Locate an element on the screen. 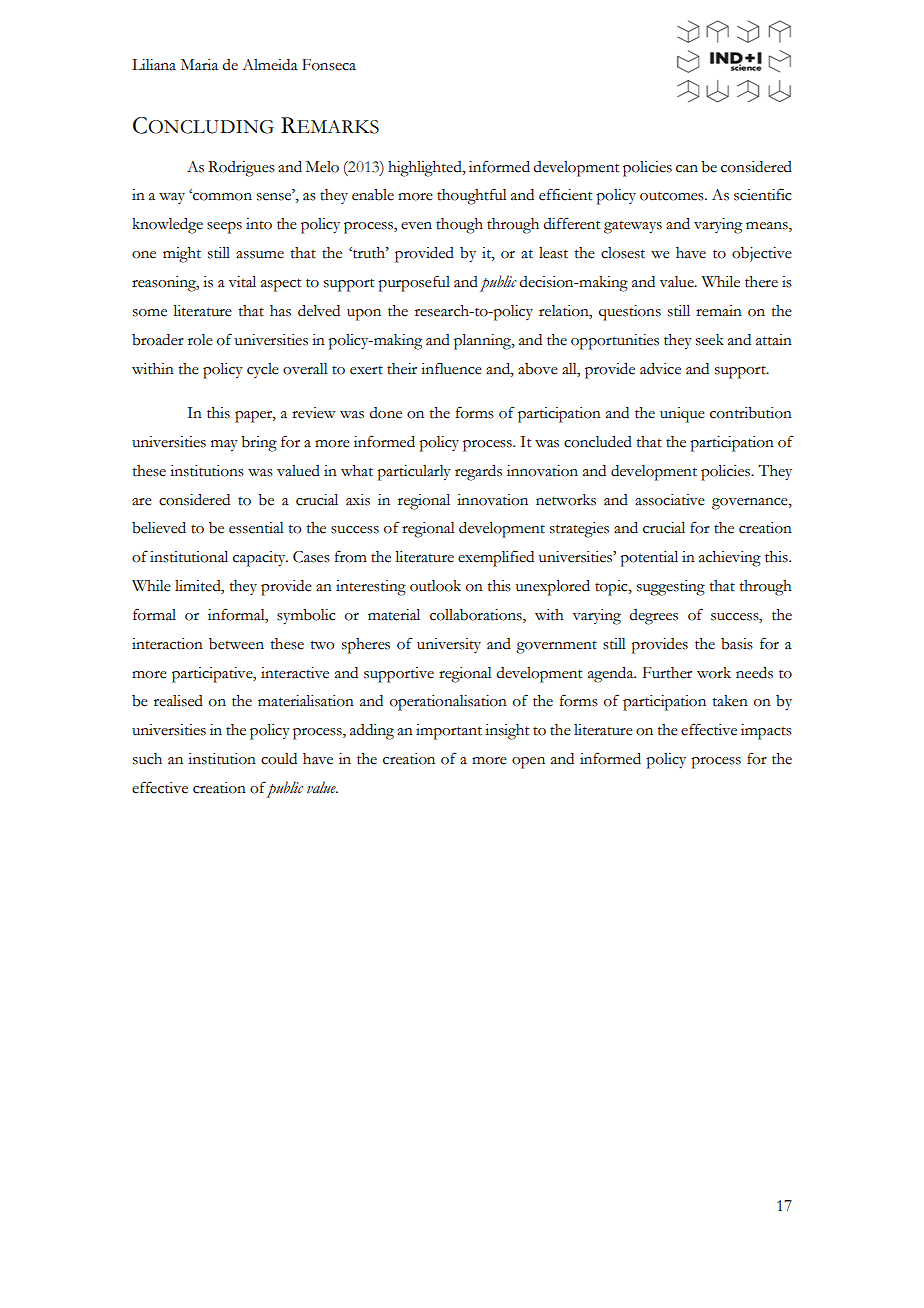  can is located at coordinates (687, 169).
